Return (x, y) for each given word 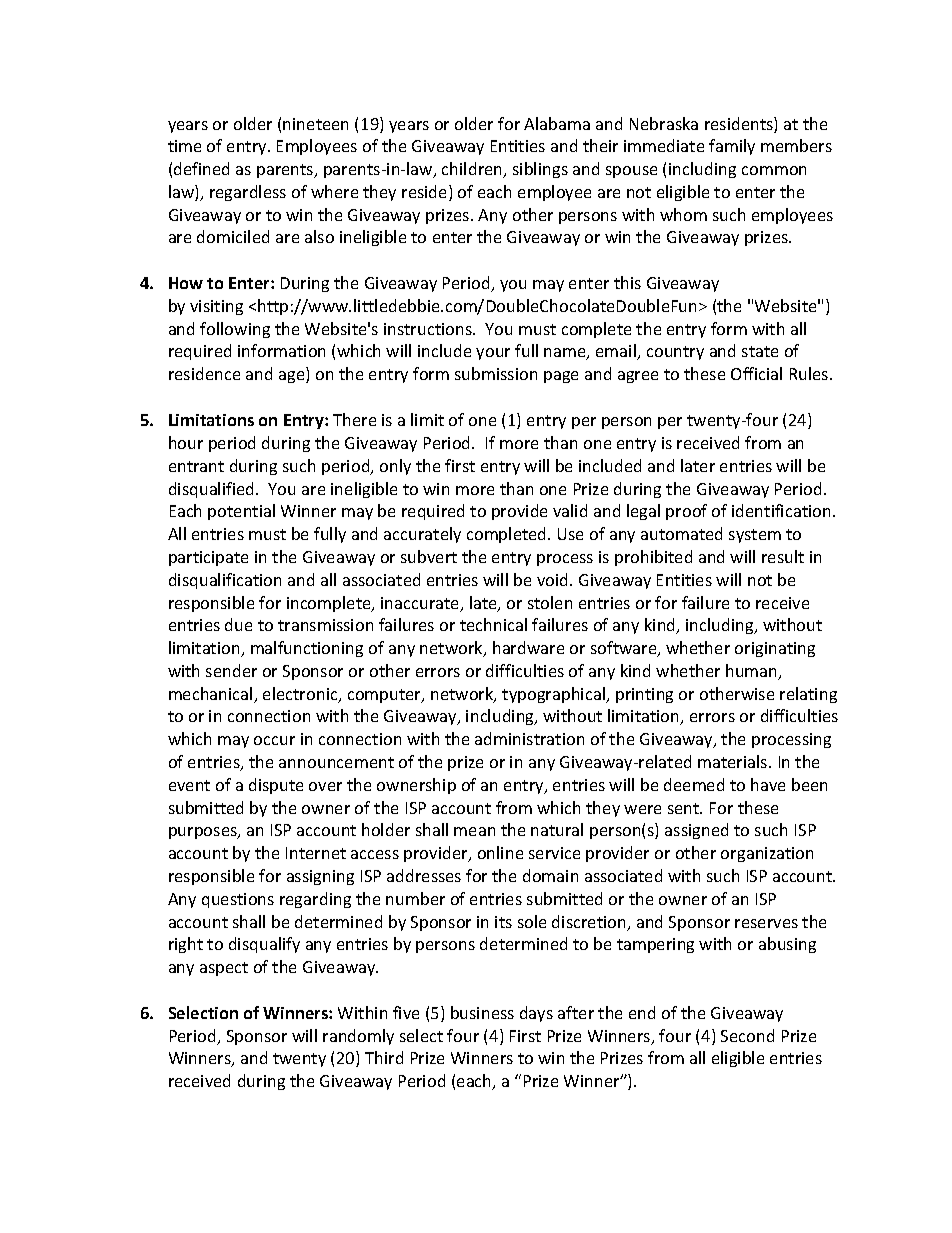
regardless (248, 193)
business (482, 1012)
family (732, 147)
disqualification (225, 581)
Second (747, 1035)
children (473, 170)
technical (493, 624)
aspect (224, 969)
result (783, 556)
